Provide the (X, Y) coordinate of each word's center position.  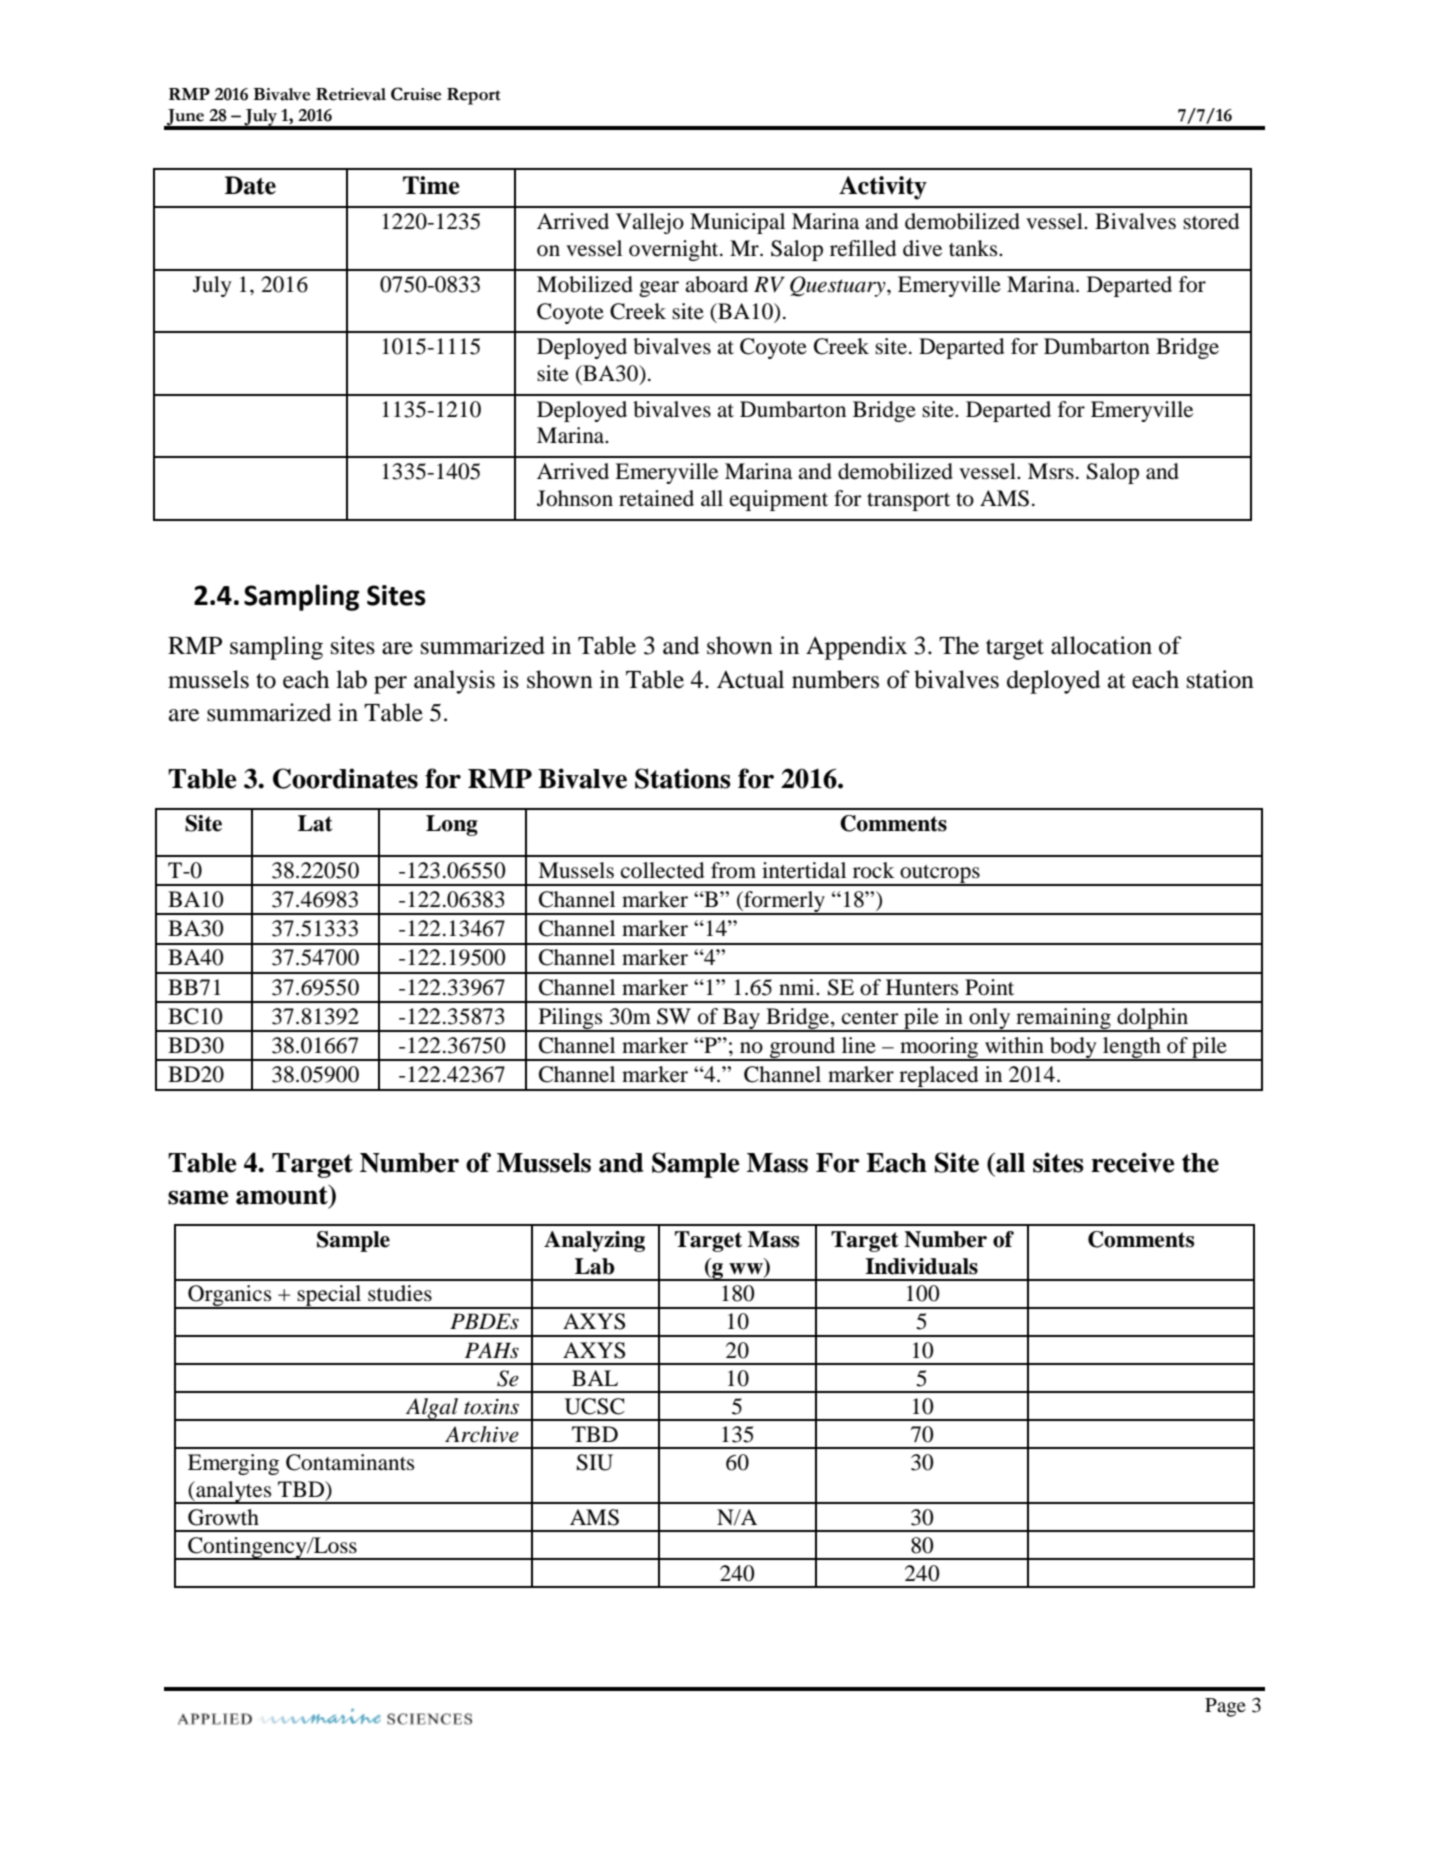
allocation (1101, 645)
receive (1133, 1162)
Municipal (737, 223)
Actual (750, 679)
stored (1211, 221)
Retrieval (351, 94)
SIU (595, 1462)
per (390, 685)
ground (803, 1048)
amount (283, 1195)
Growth (223, 1517)
